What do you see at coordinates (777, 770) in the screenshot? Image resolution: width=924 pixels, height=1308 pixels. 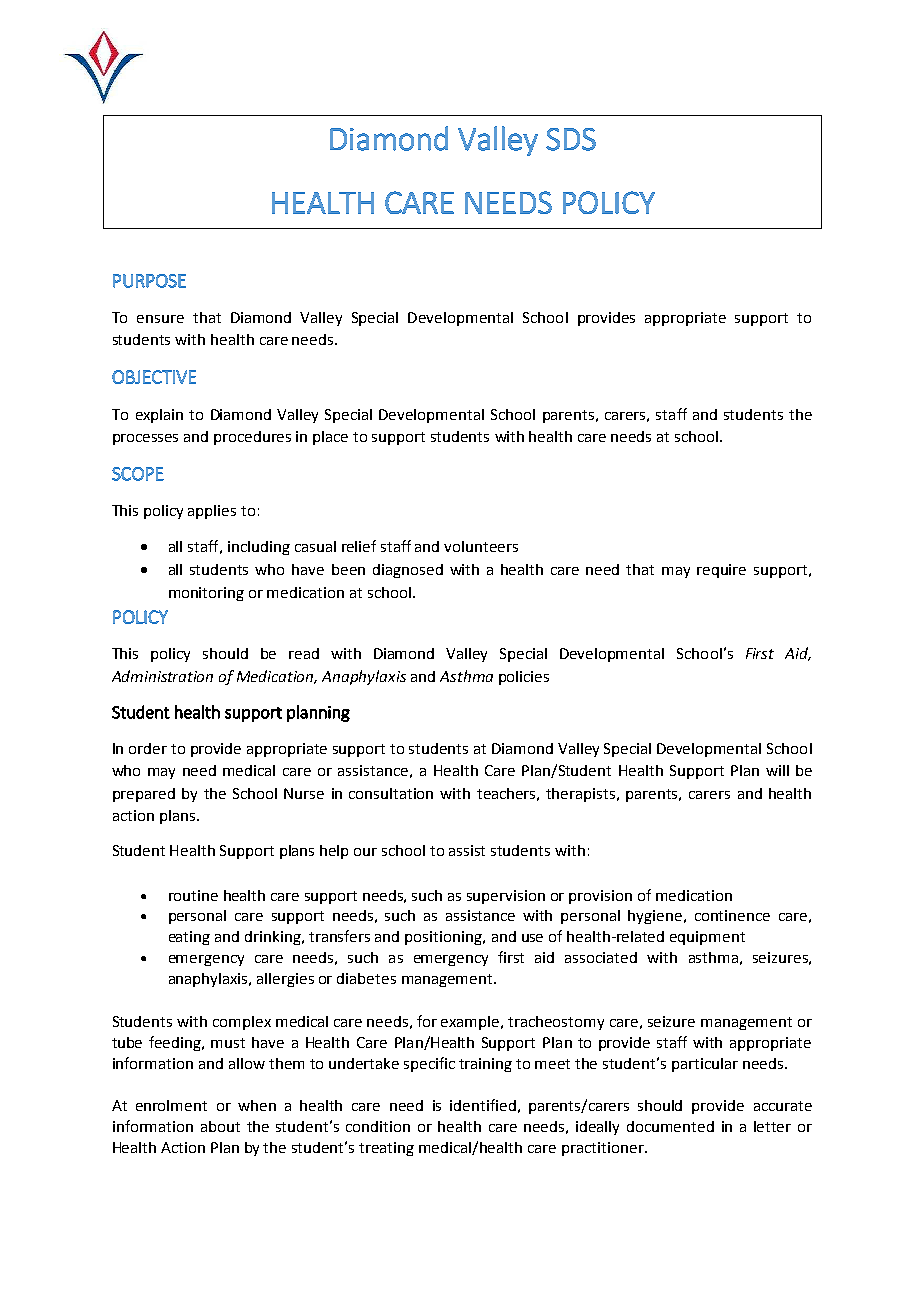 I see `will` at bounding box center [777, 770].
